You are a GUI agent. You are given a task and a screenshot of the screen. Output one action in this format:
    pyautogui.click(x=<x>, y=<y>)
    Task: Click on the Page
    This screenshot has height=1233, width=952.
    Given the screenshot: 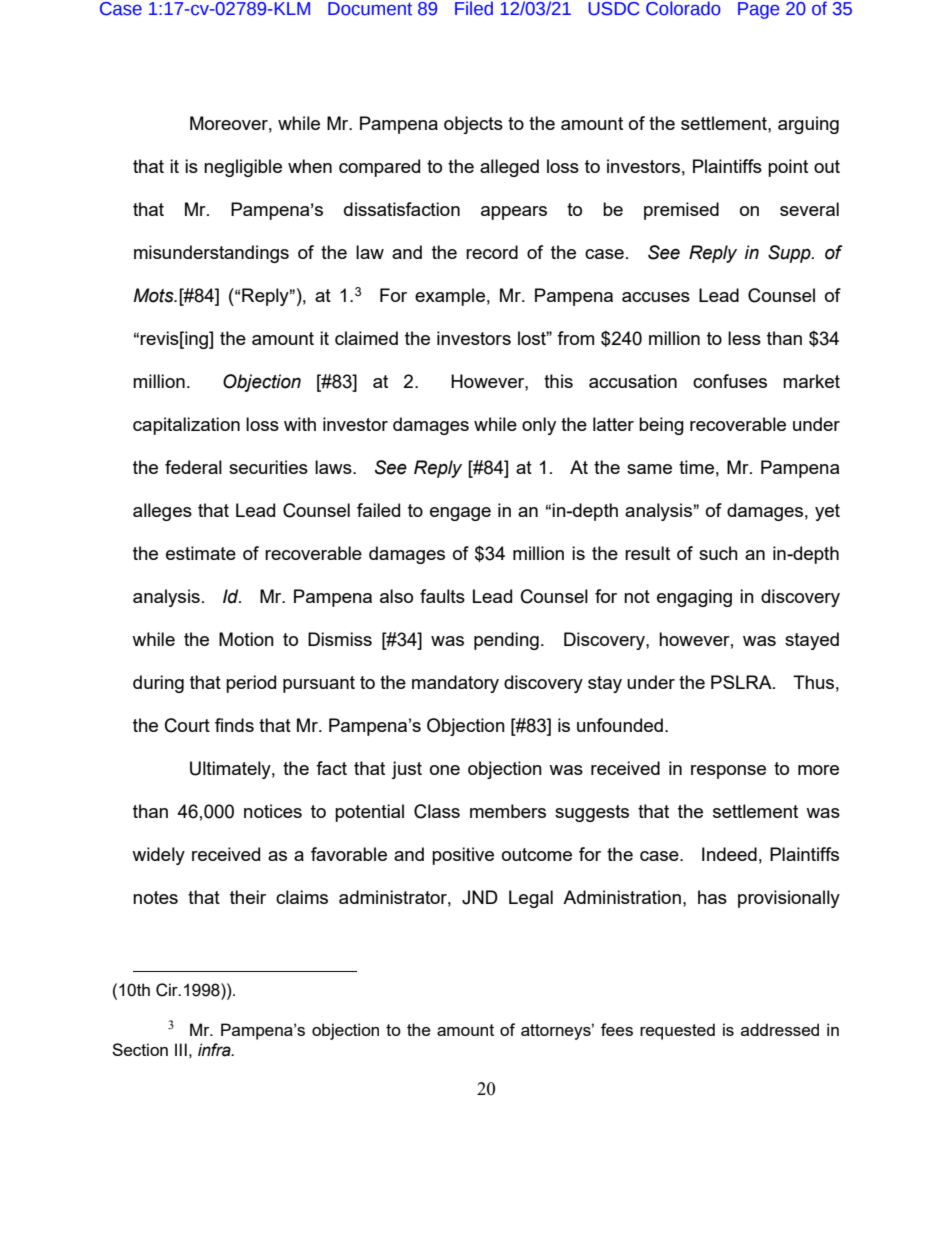 What is the action you would take?
    pyautogui.click(x=758, y=10)
